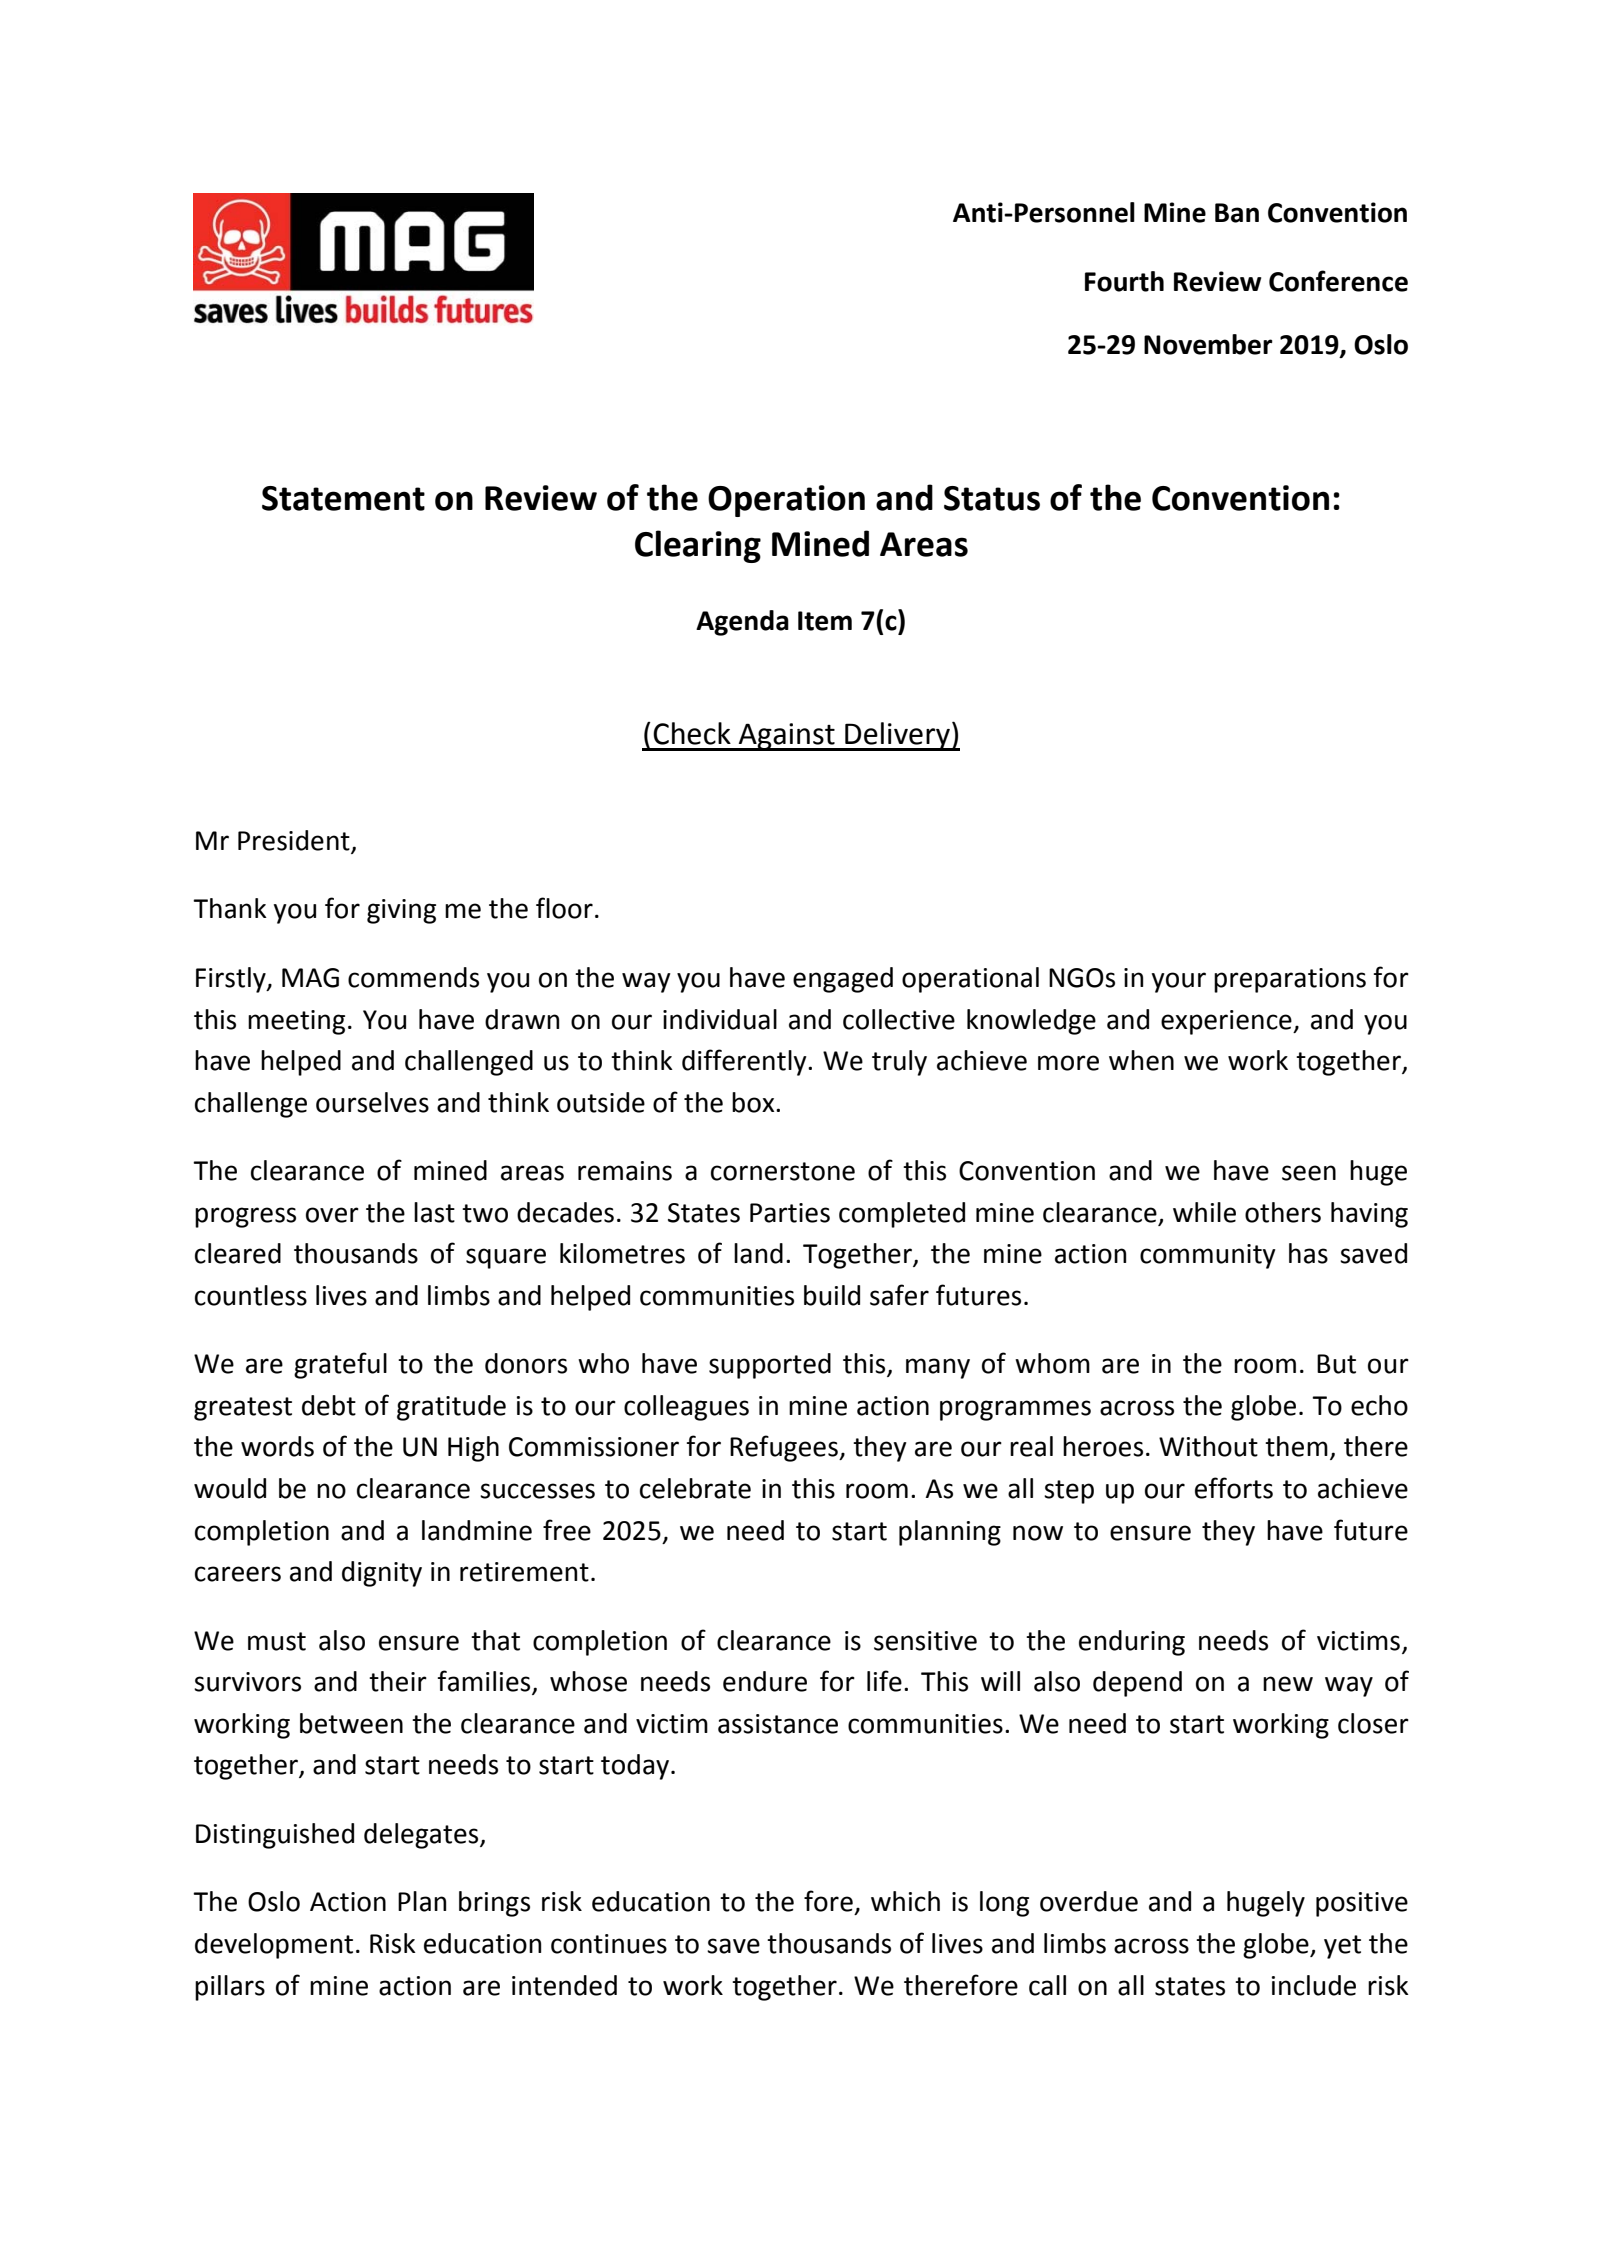  I want to click on dignity, so click(382, 1574).
